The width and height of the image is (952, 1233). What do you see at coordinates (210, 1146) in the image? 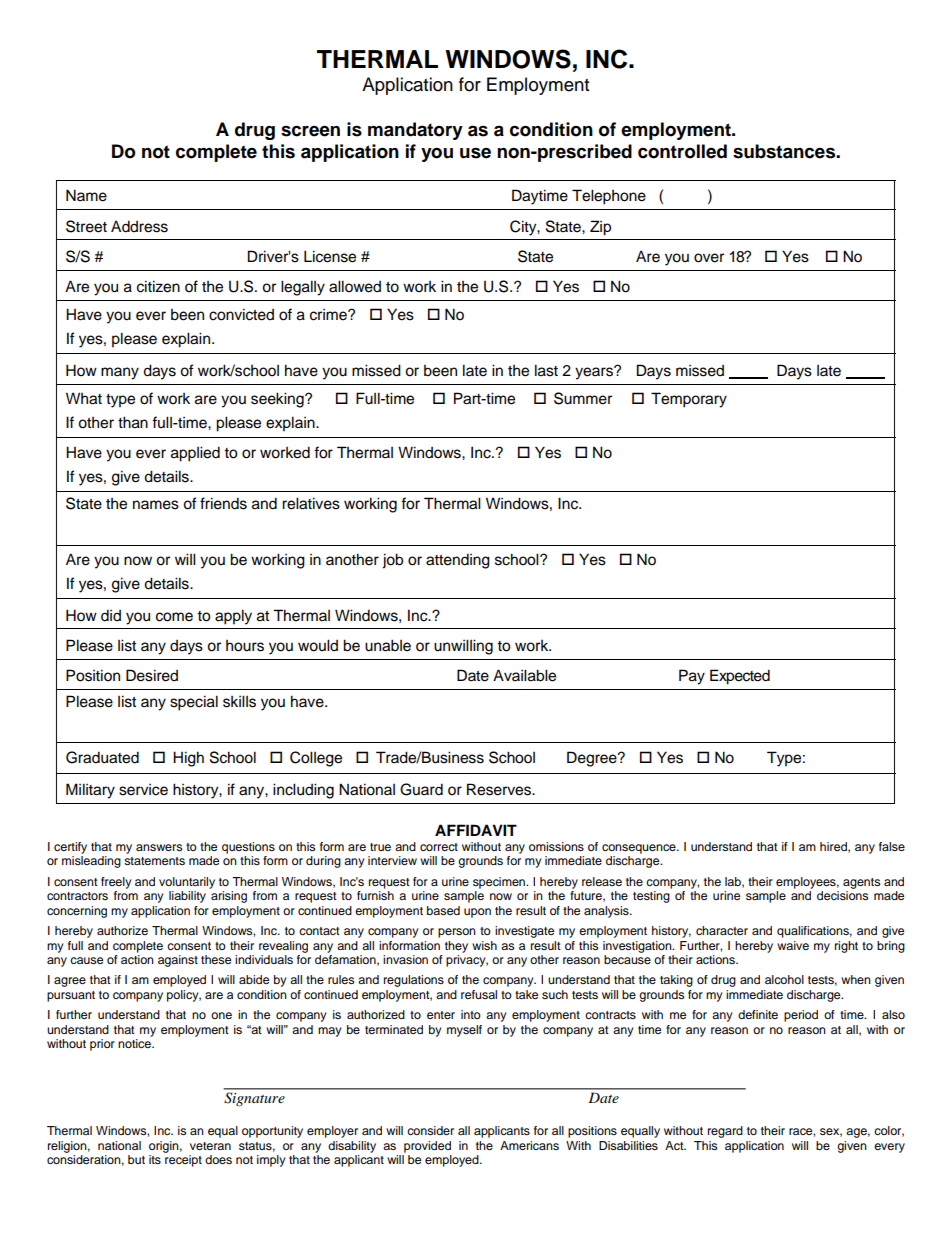
I see `veteran` at bounding box center [210, 1146].
